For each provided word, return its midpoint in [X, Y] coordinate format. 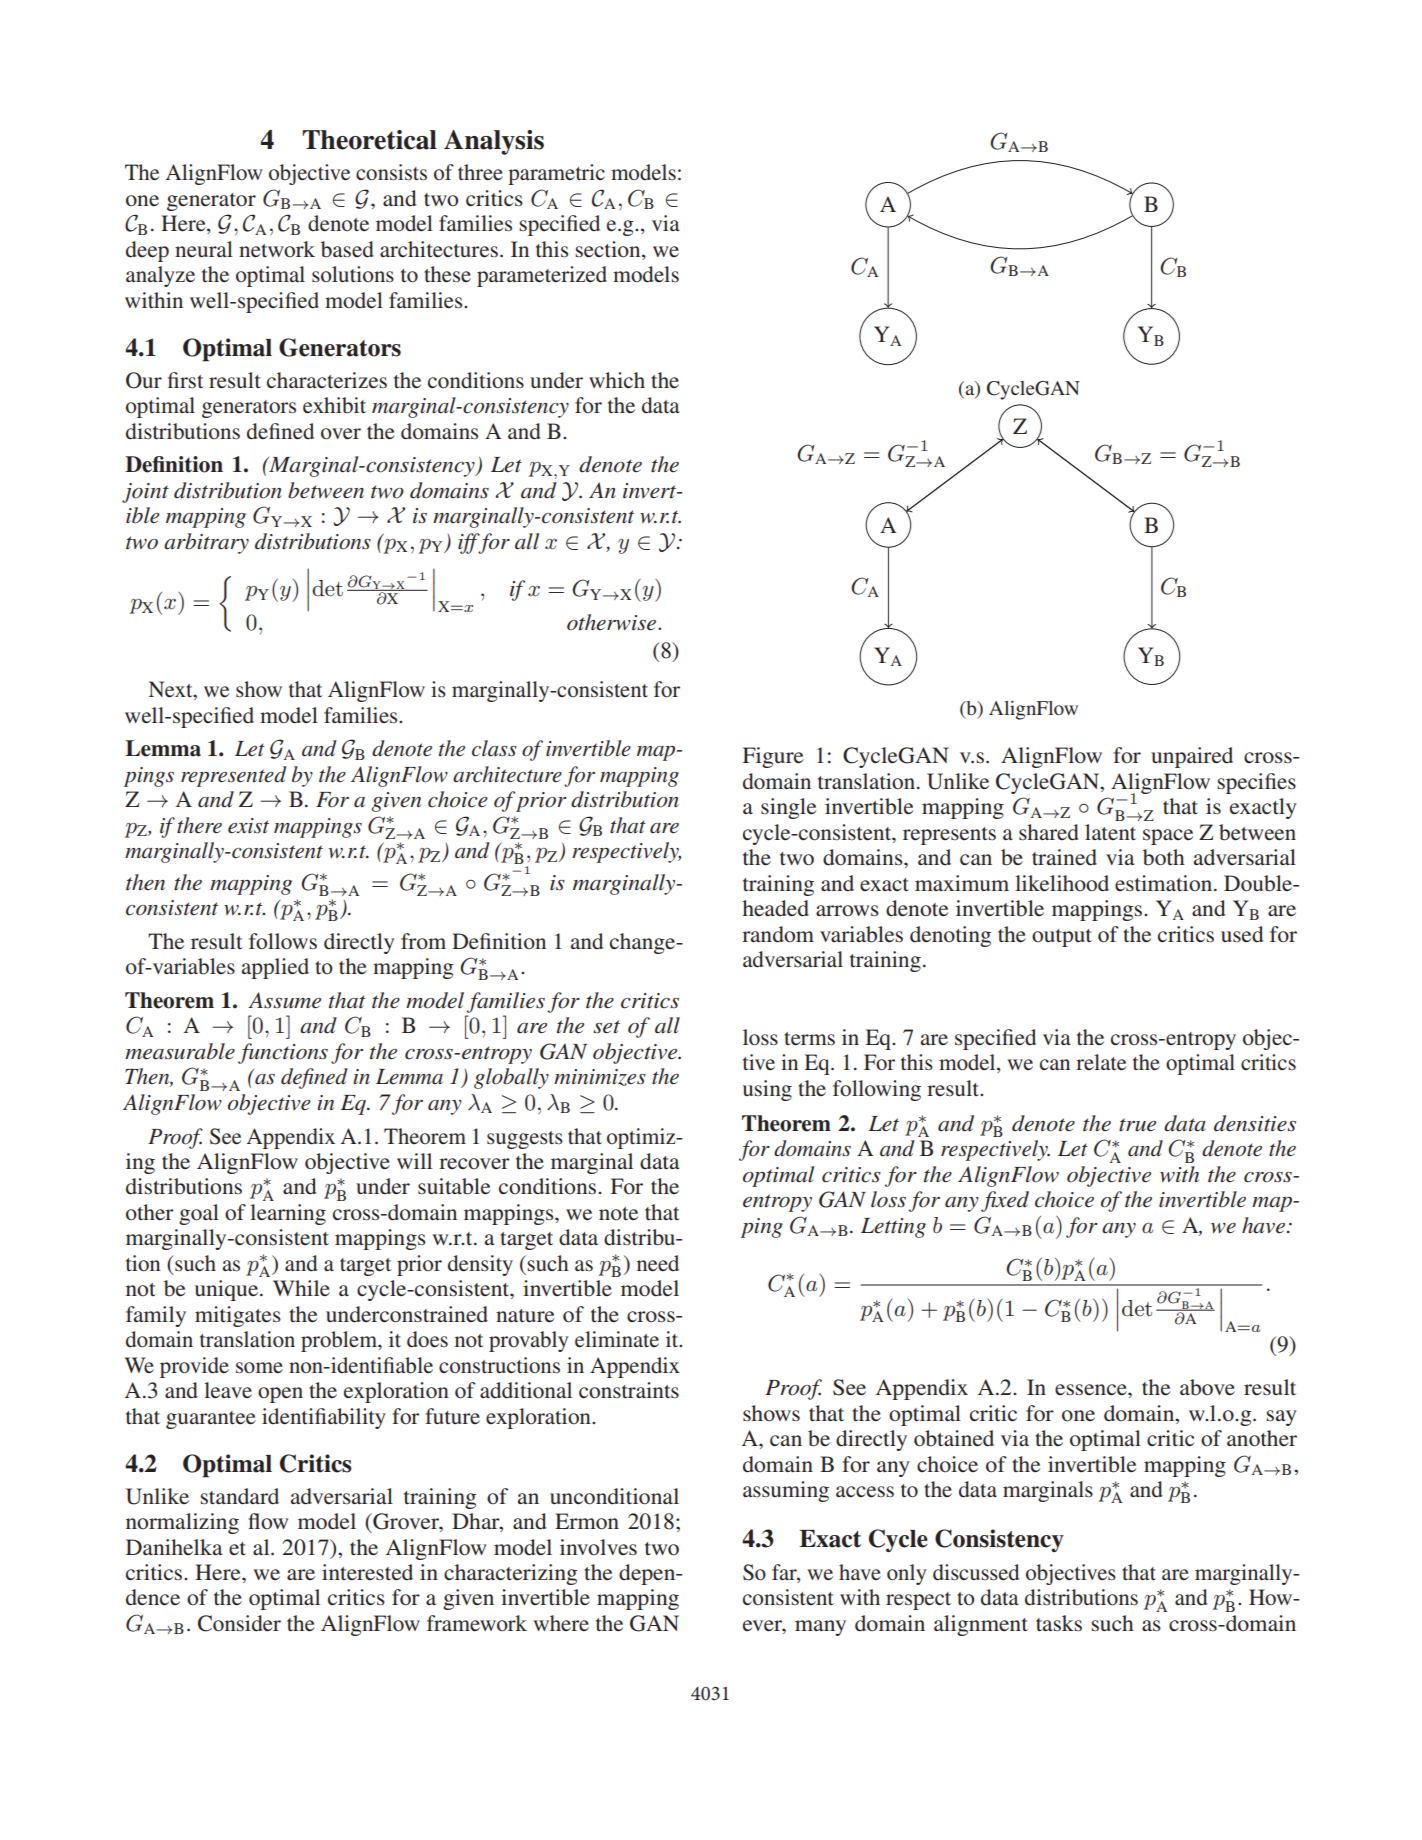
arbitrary [206, 543]
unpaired [1192, 757]
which [617, 380]
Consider [239, 1623]
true [1137, 1125]
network [277, 249]
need [658, 1263]
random [778, 934]
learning [288, 1214]
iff [470, 543]
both [1164, 857]
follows [283, 941]
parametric [556, 174]
